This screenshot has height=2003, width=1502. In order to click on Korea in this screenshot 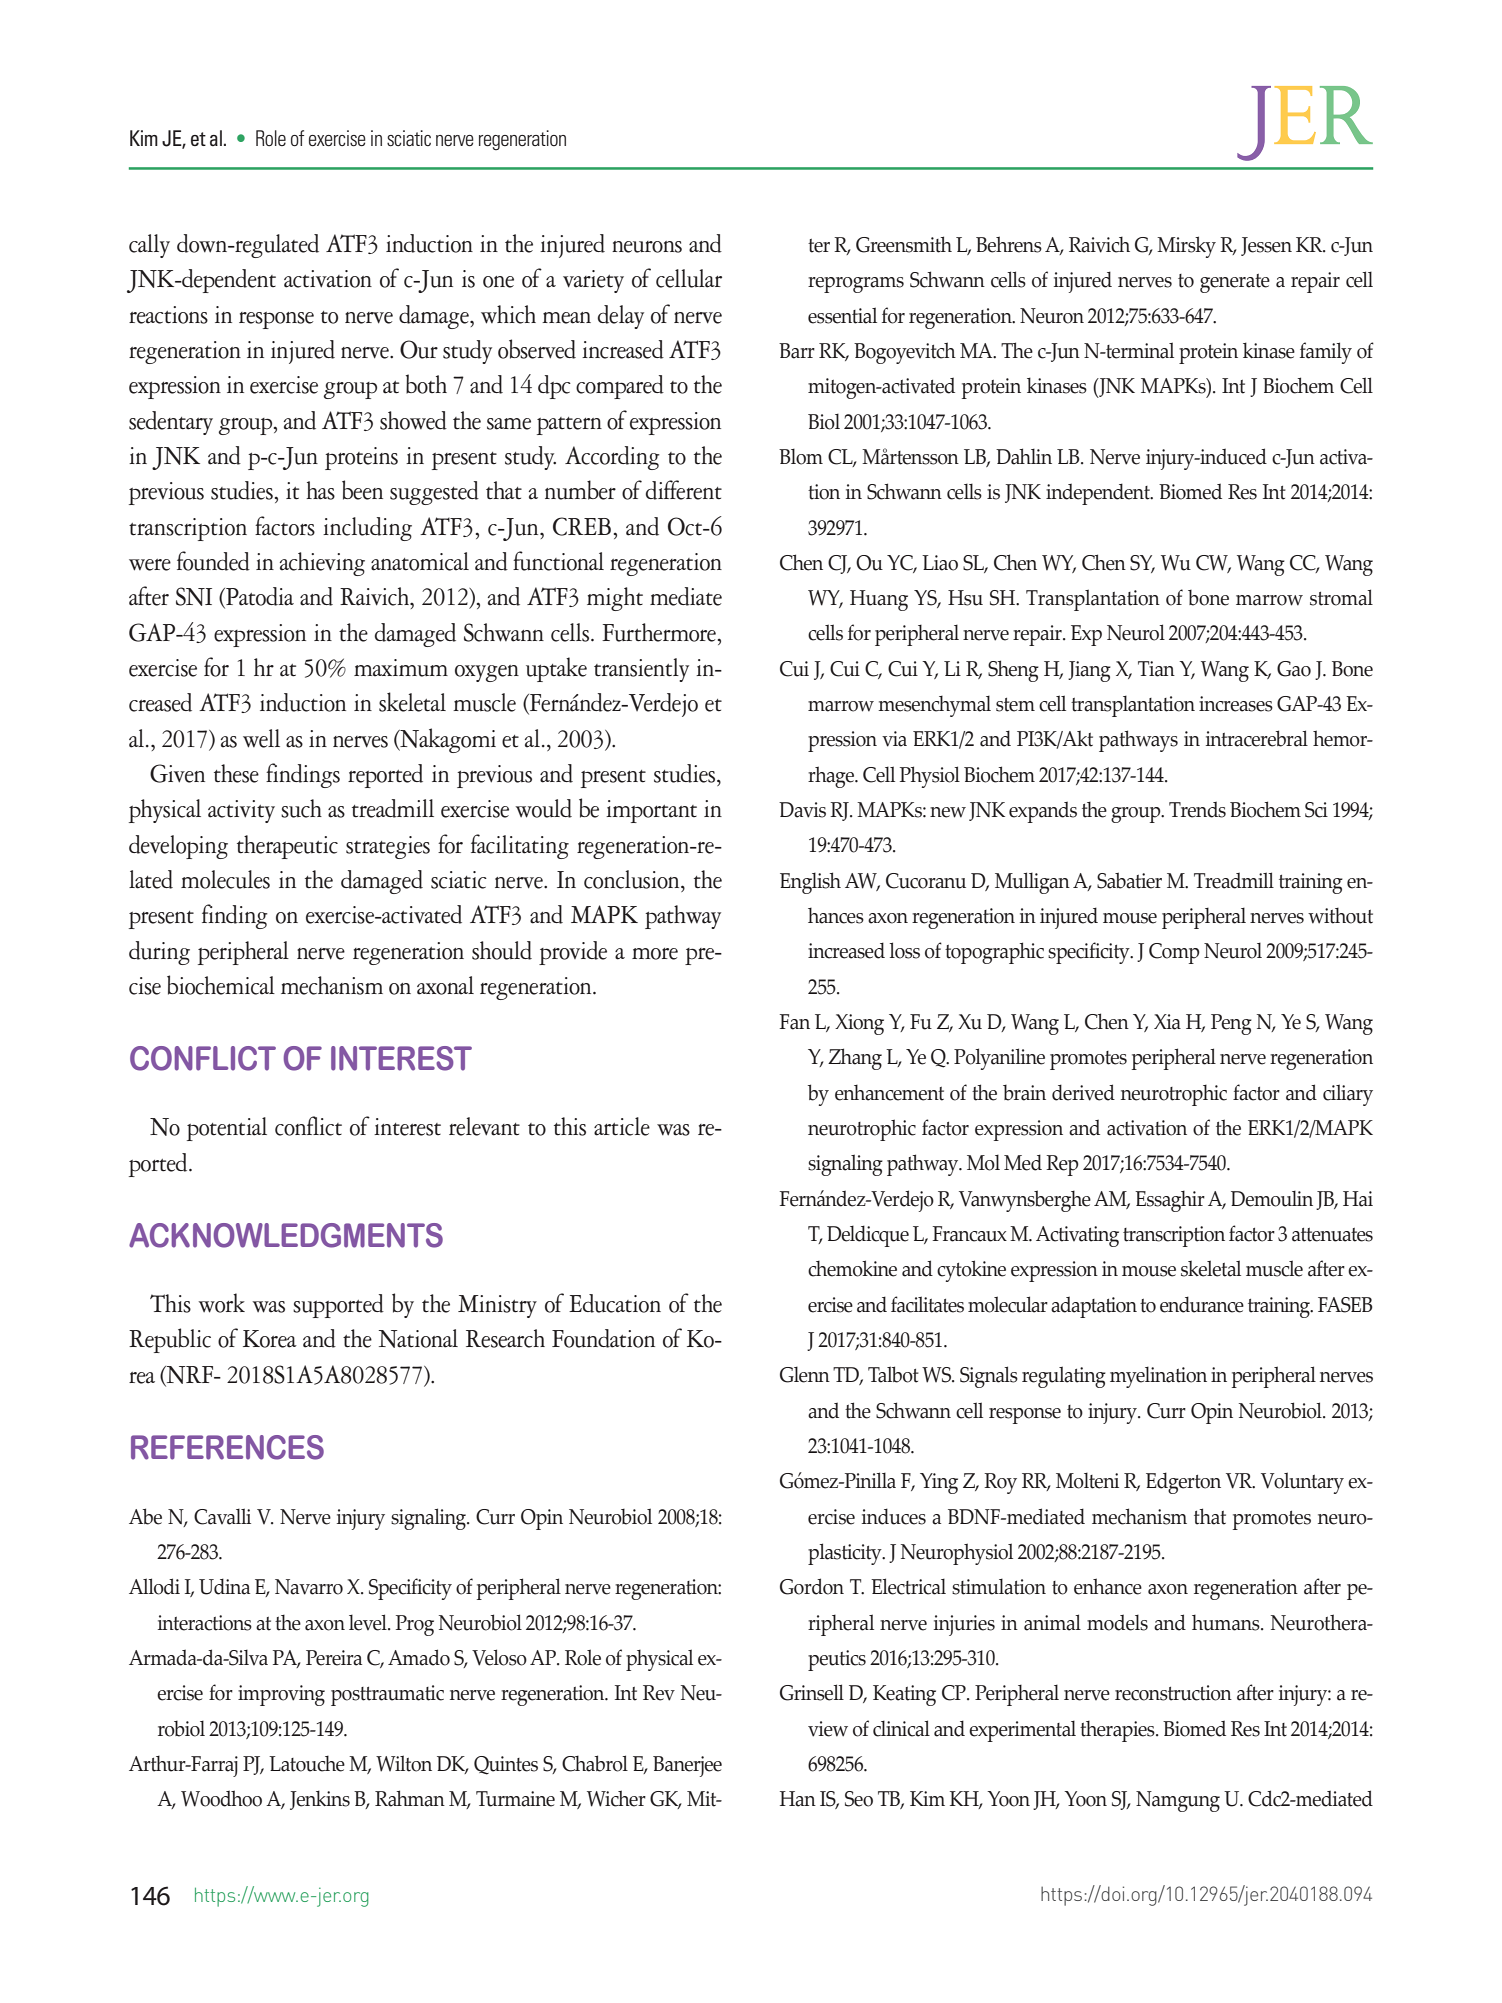, I will do `click(270, 1339)`.
